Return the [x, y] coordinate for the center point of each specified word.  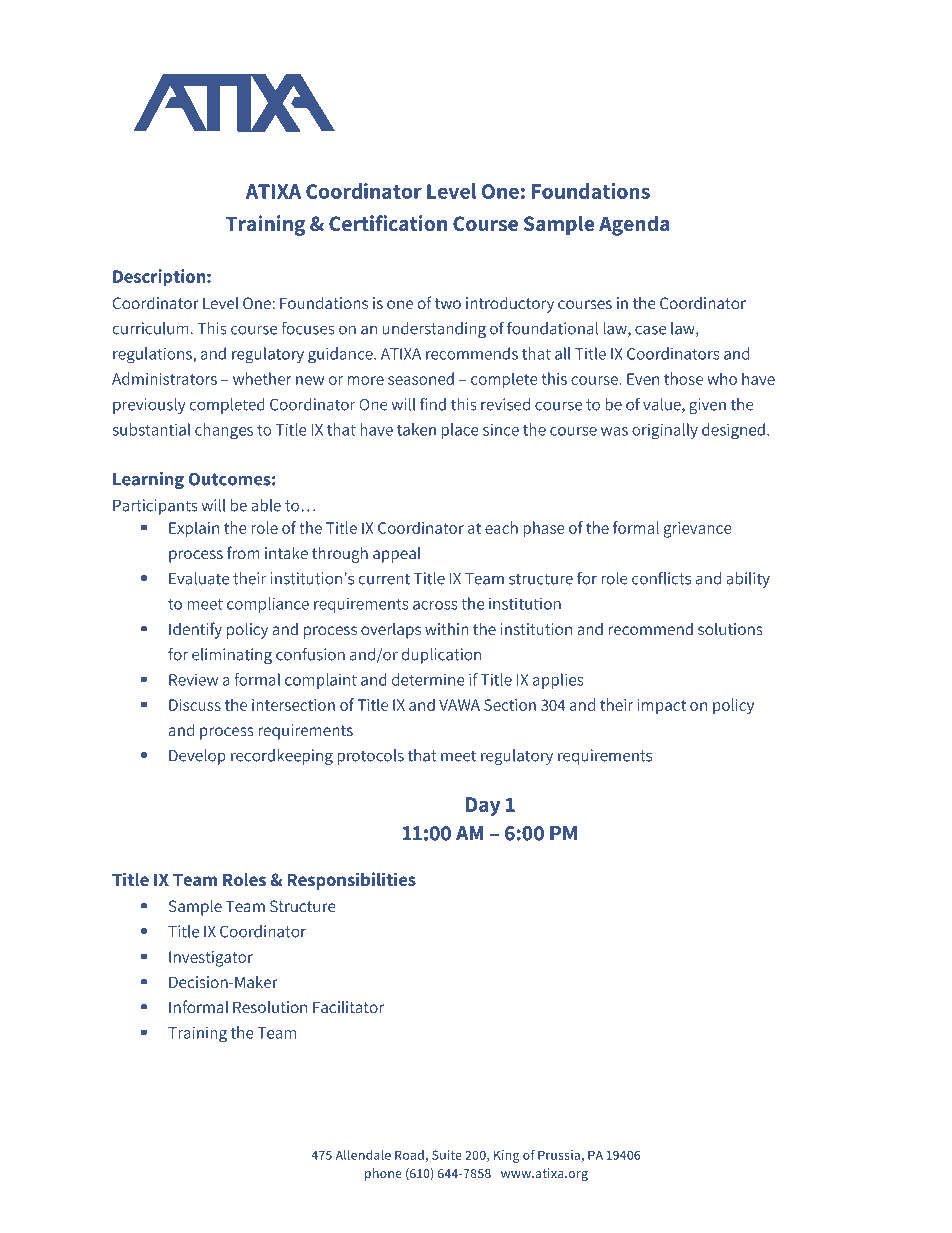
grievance [698, 530]
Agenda [634, 225]
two [448, 303]
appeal [396, 555]
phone [383, 1174]
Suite [447, 1155]
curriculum [151, 328]
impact [662, 707]
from [243, 552]
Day [483, 806]
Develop [197, 757]
